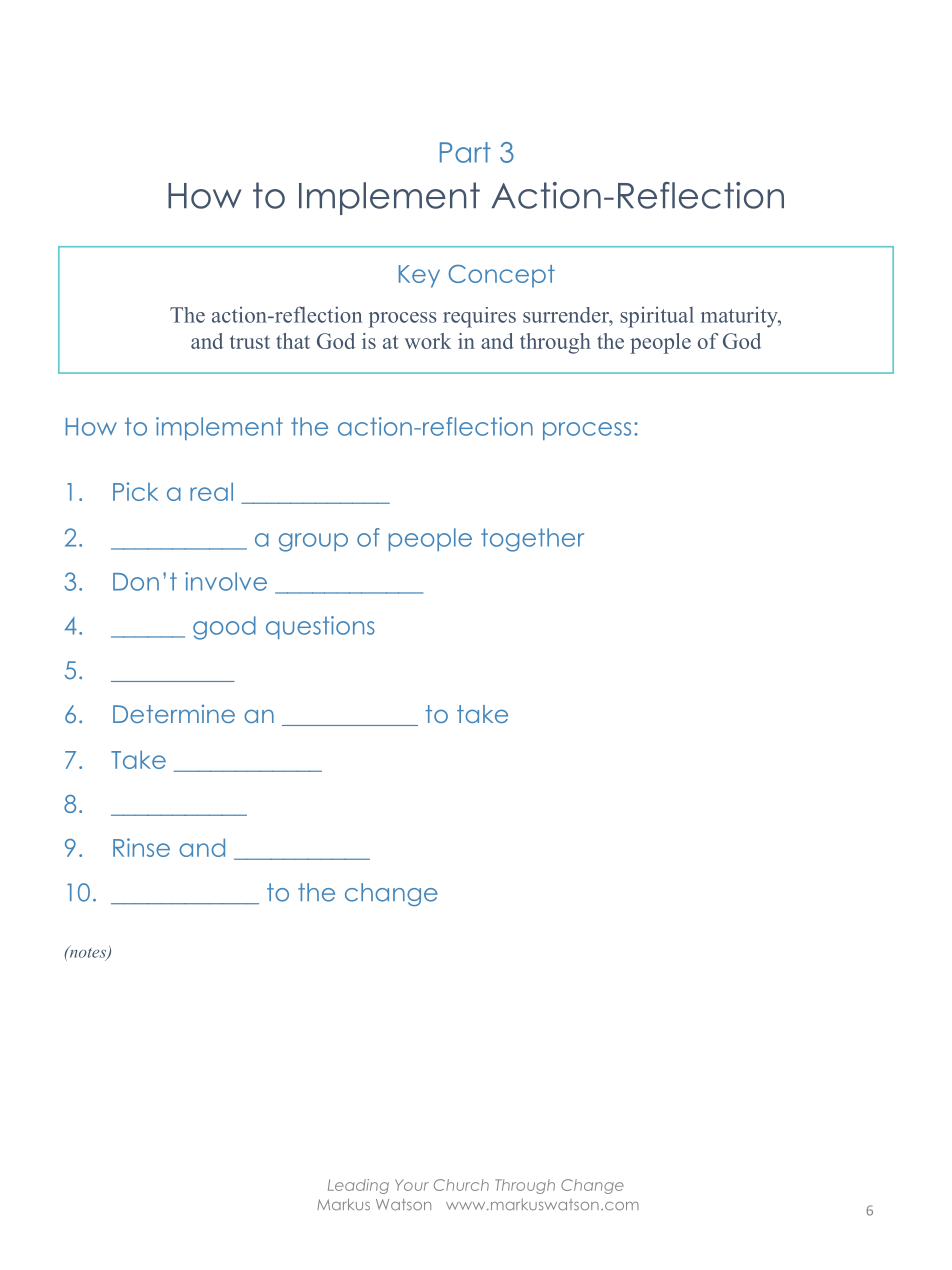  Describe the element at coordinates (412, 1185) in the image. I see `Your` at that location.
